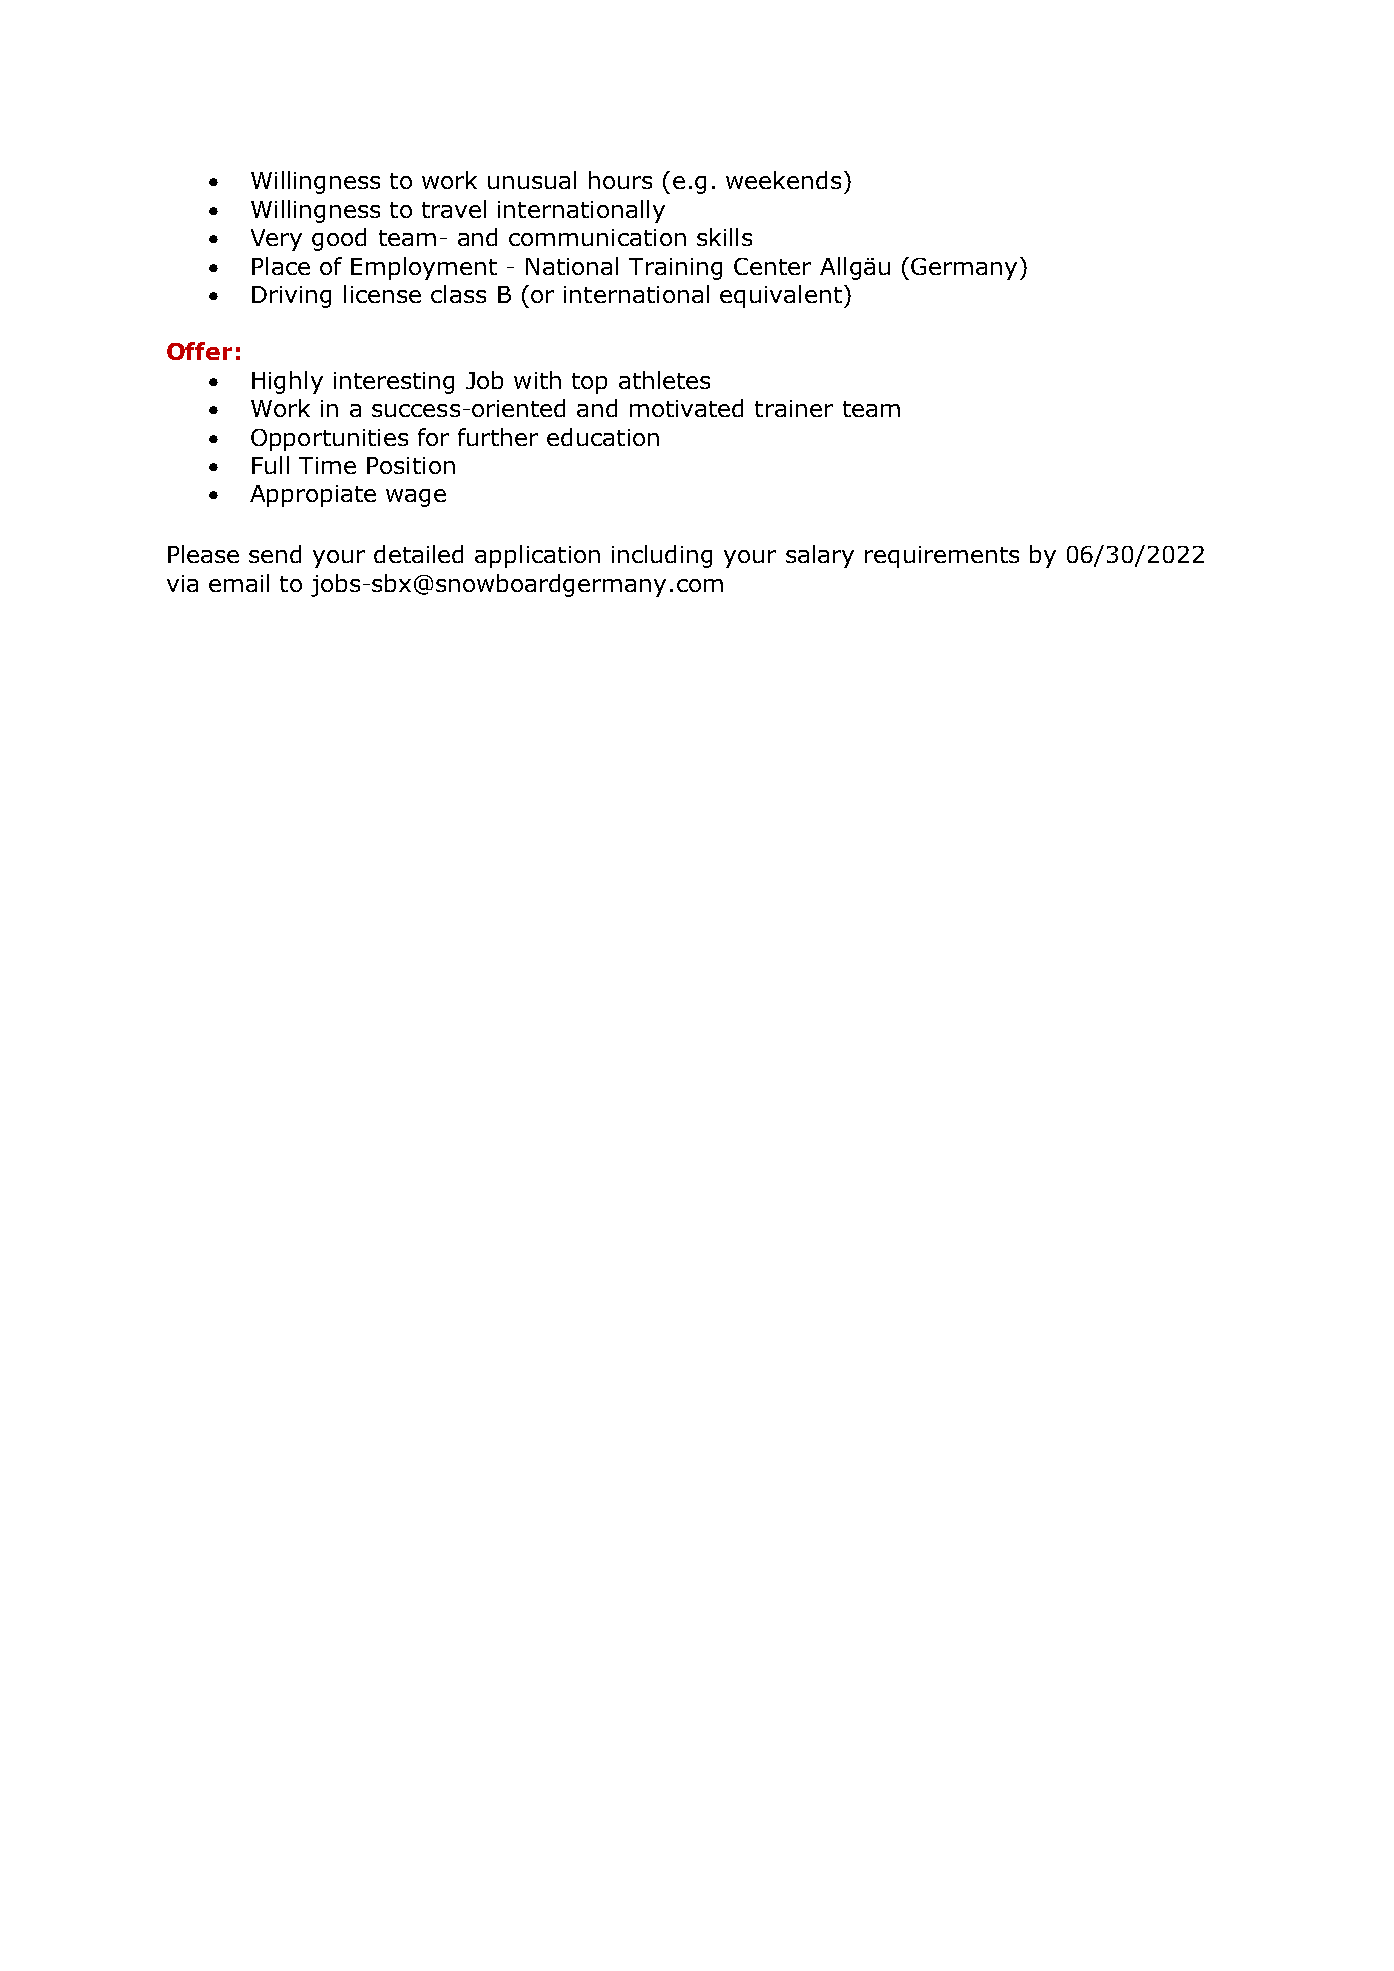  I want to click on equivalent, so click(781, 296).
